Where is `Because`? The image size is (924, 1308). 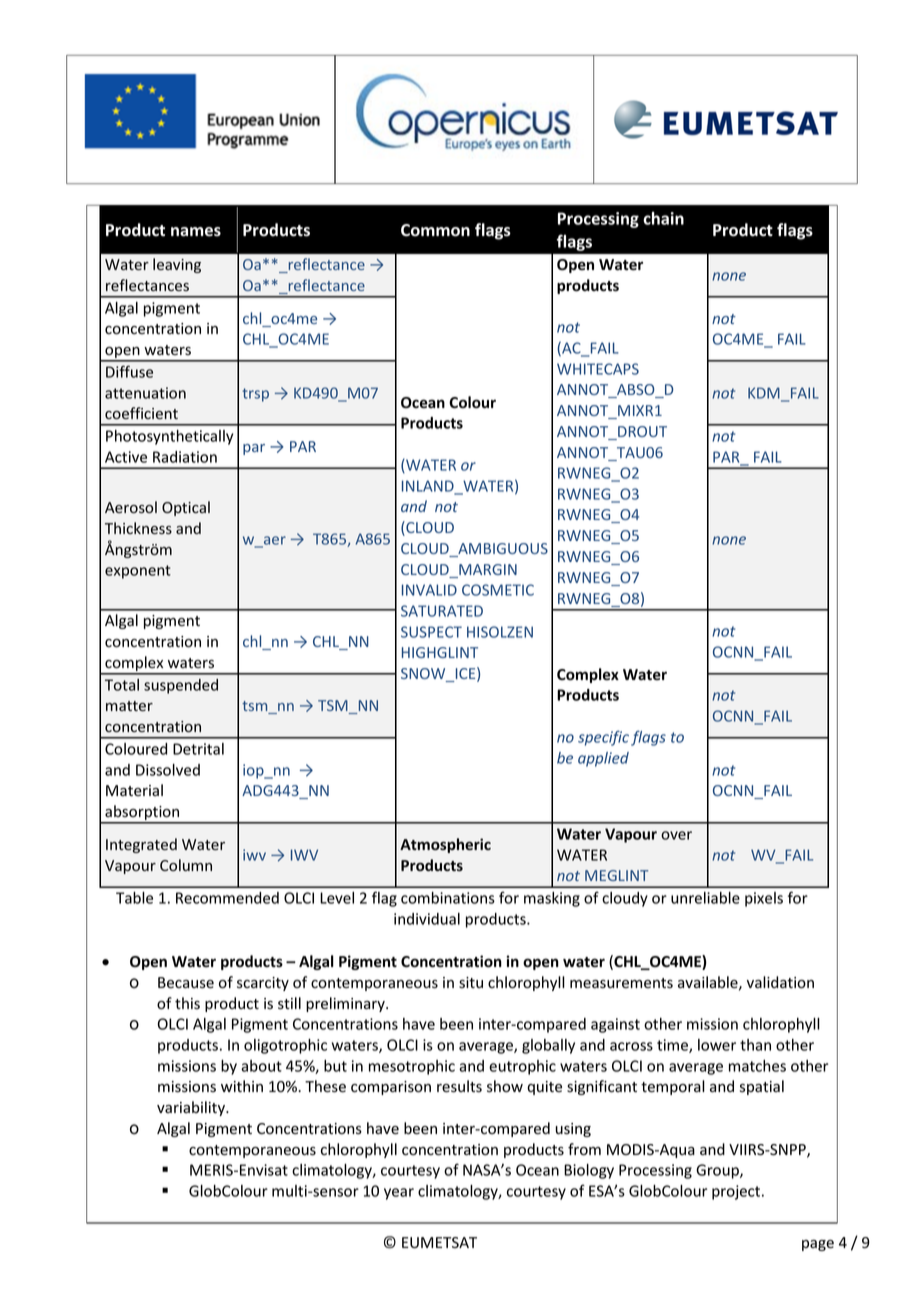 Because is located at coordinates (186, 983).
